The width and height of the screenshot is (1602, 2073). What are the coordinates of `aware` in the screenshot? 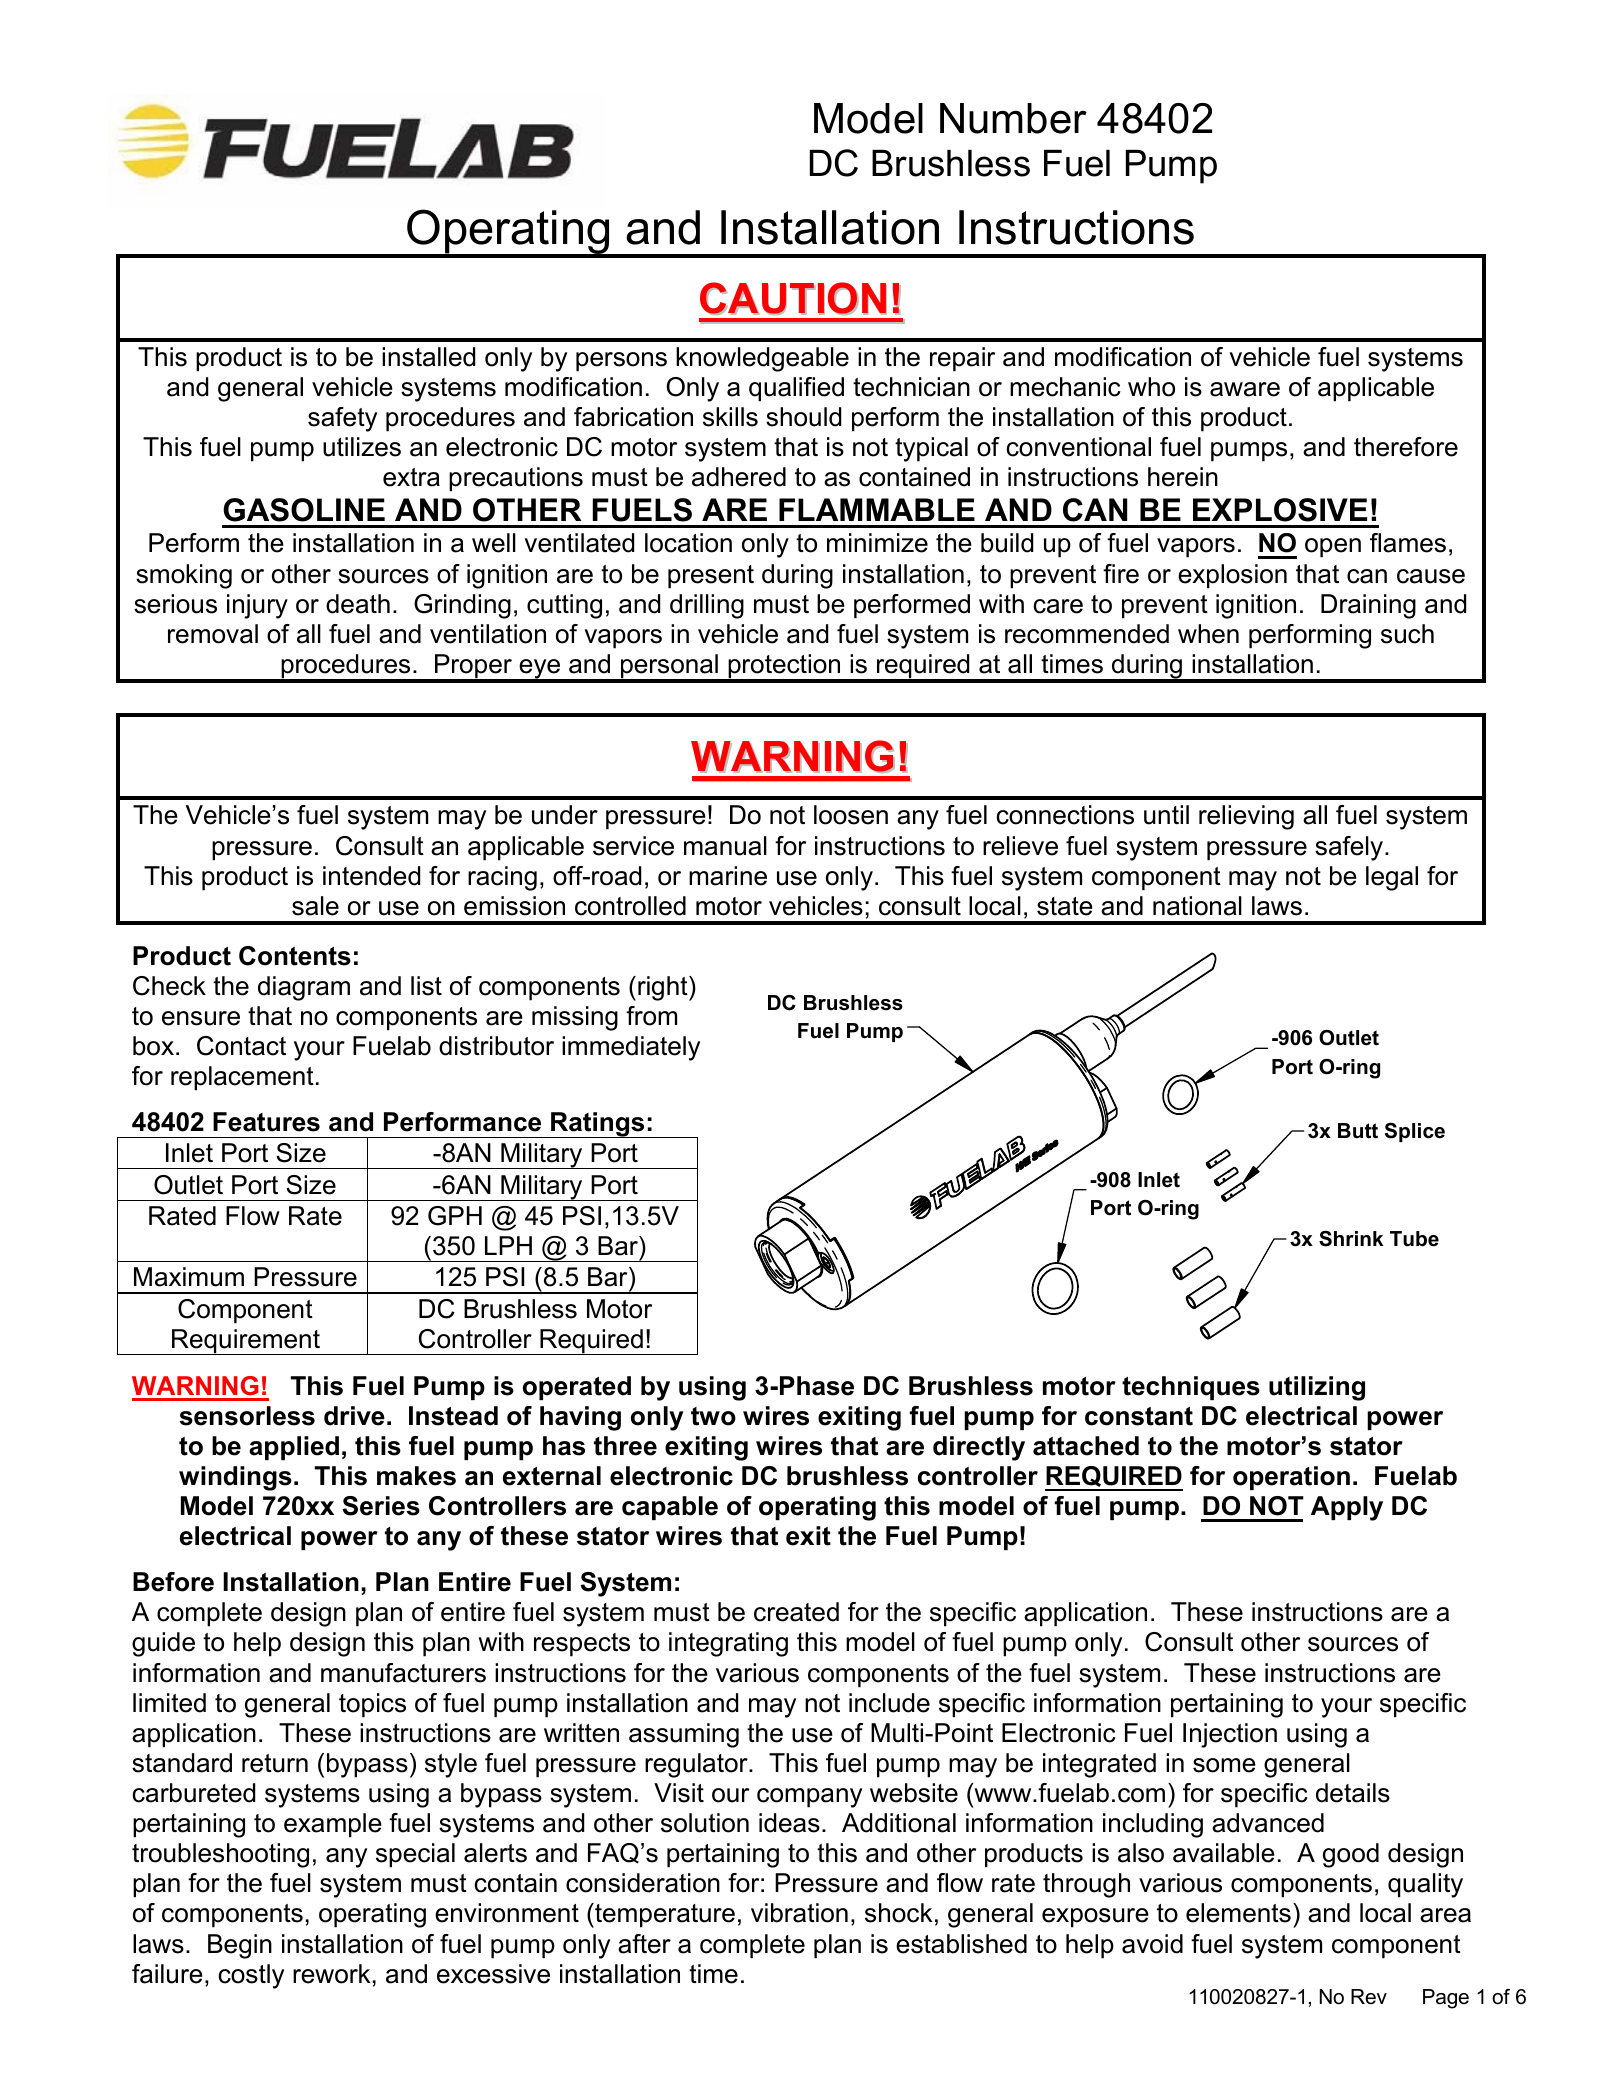 It's located at (1245, 389).
